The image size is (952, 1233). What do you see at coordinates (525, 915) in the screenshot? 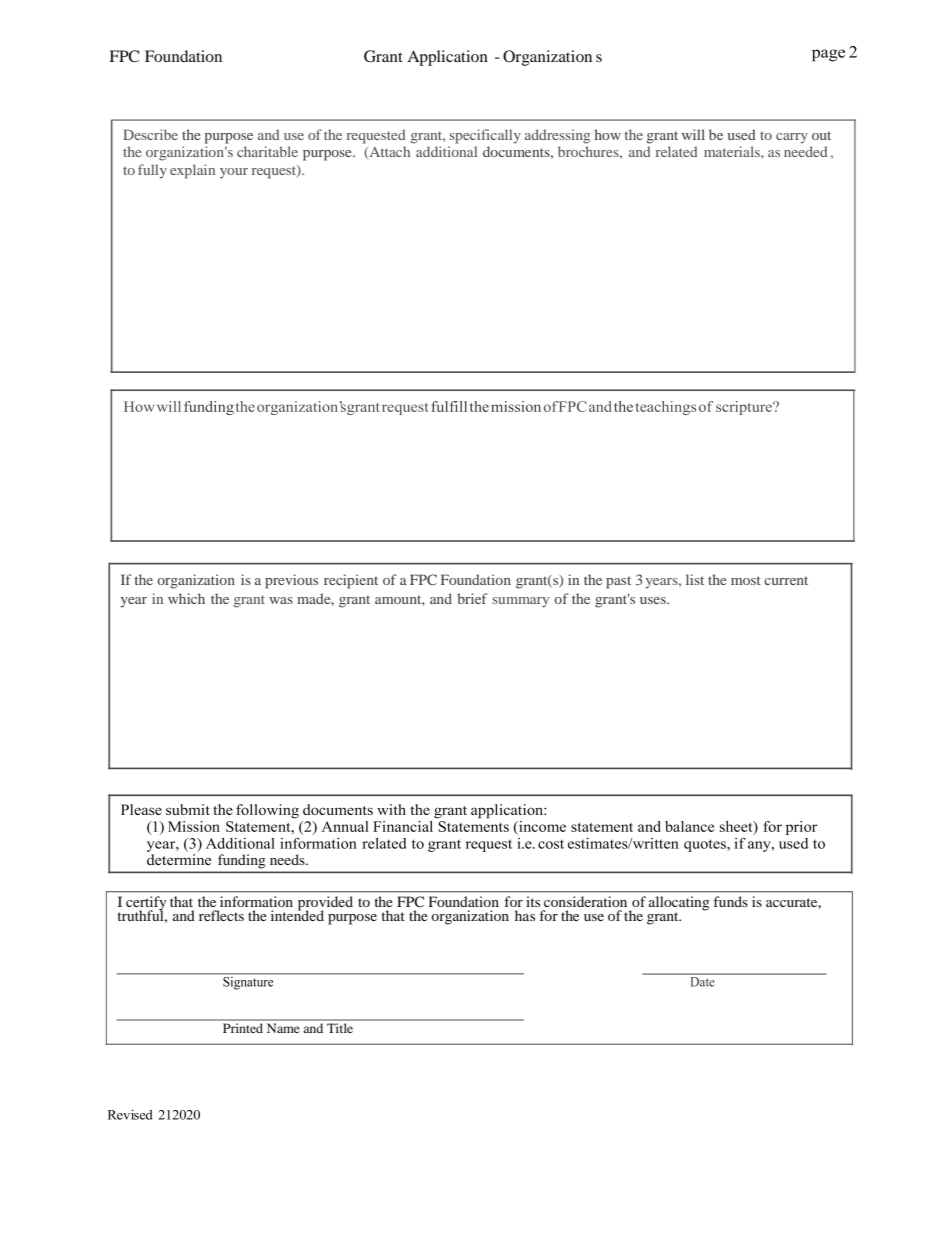
I see `has` at bounding box center [525, 915].
